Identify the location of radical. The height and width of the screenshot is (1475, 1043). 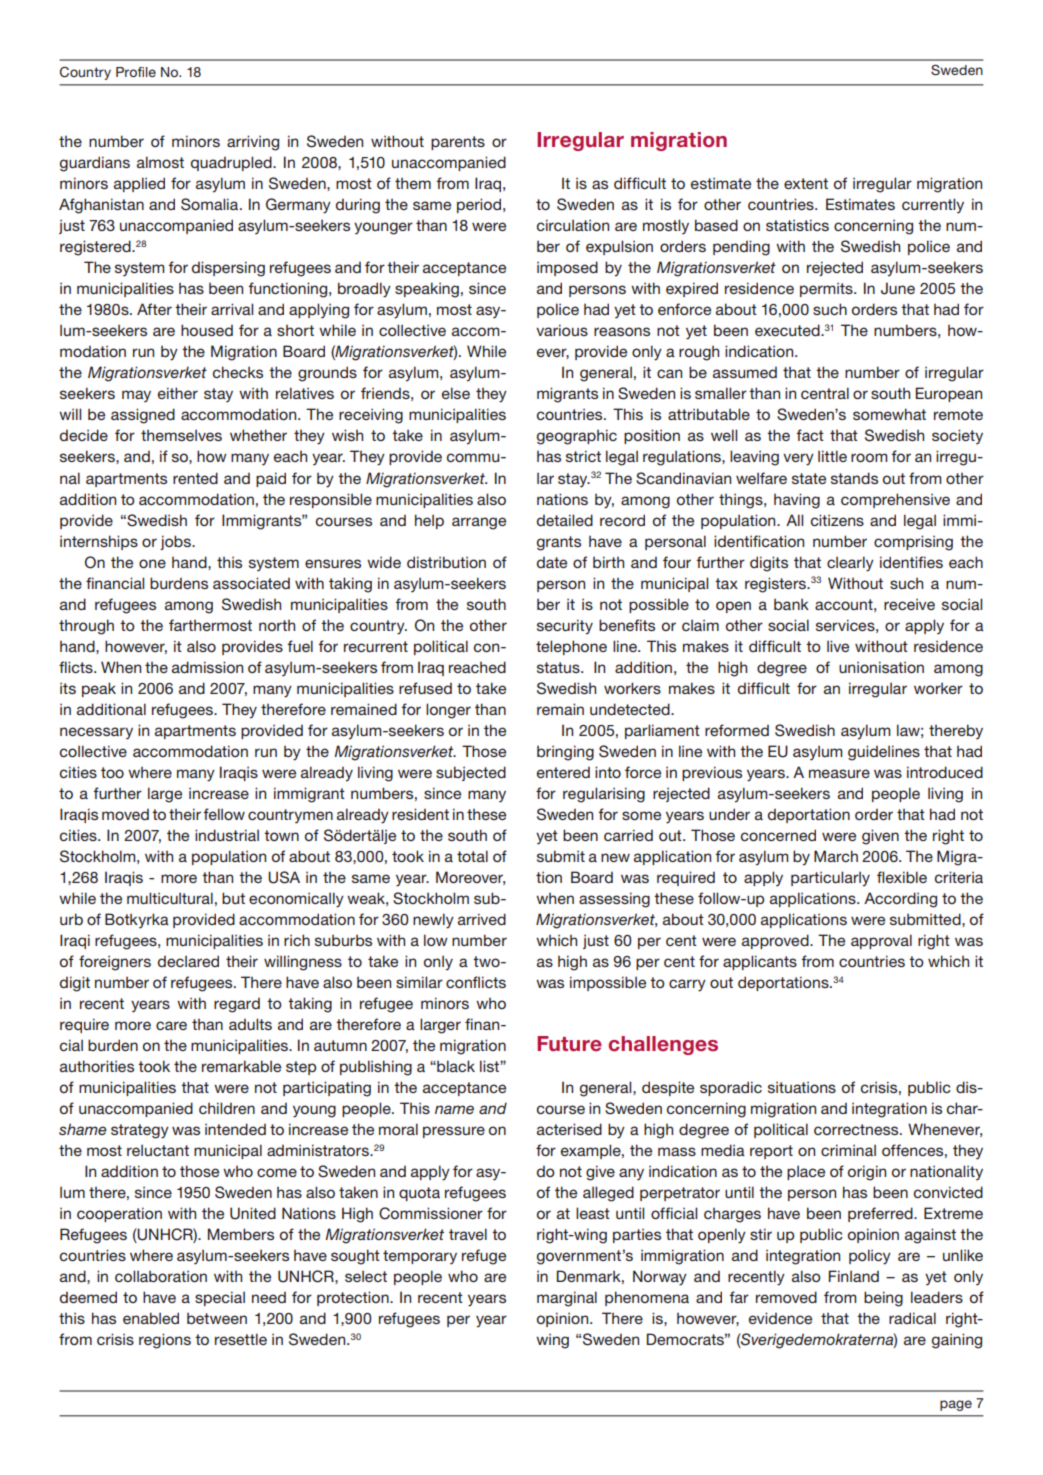
(912, 1318).
